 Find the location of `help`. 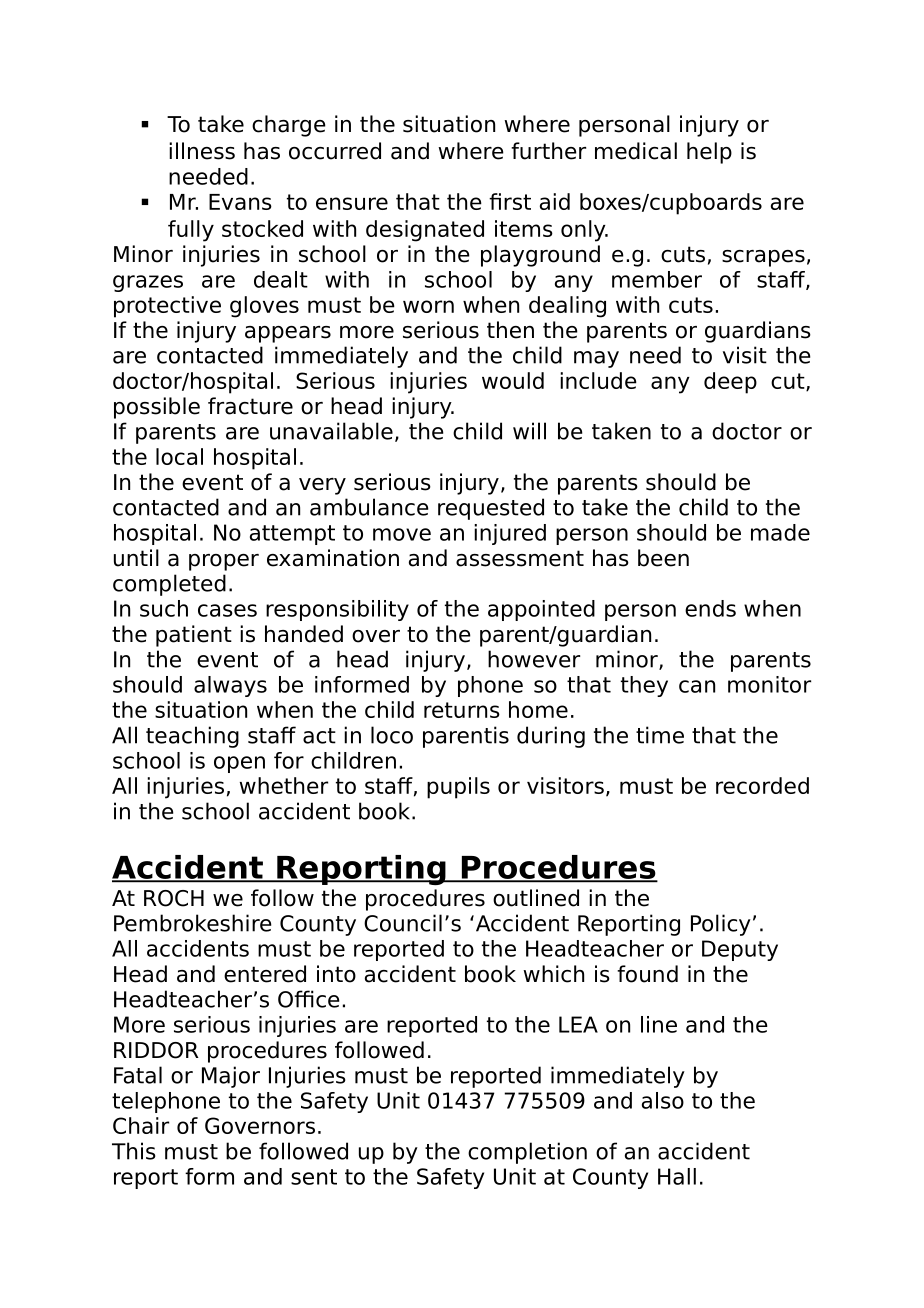

help is located at coordinates (709, 153).
